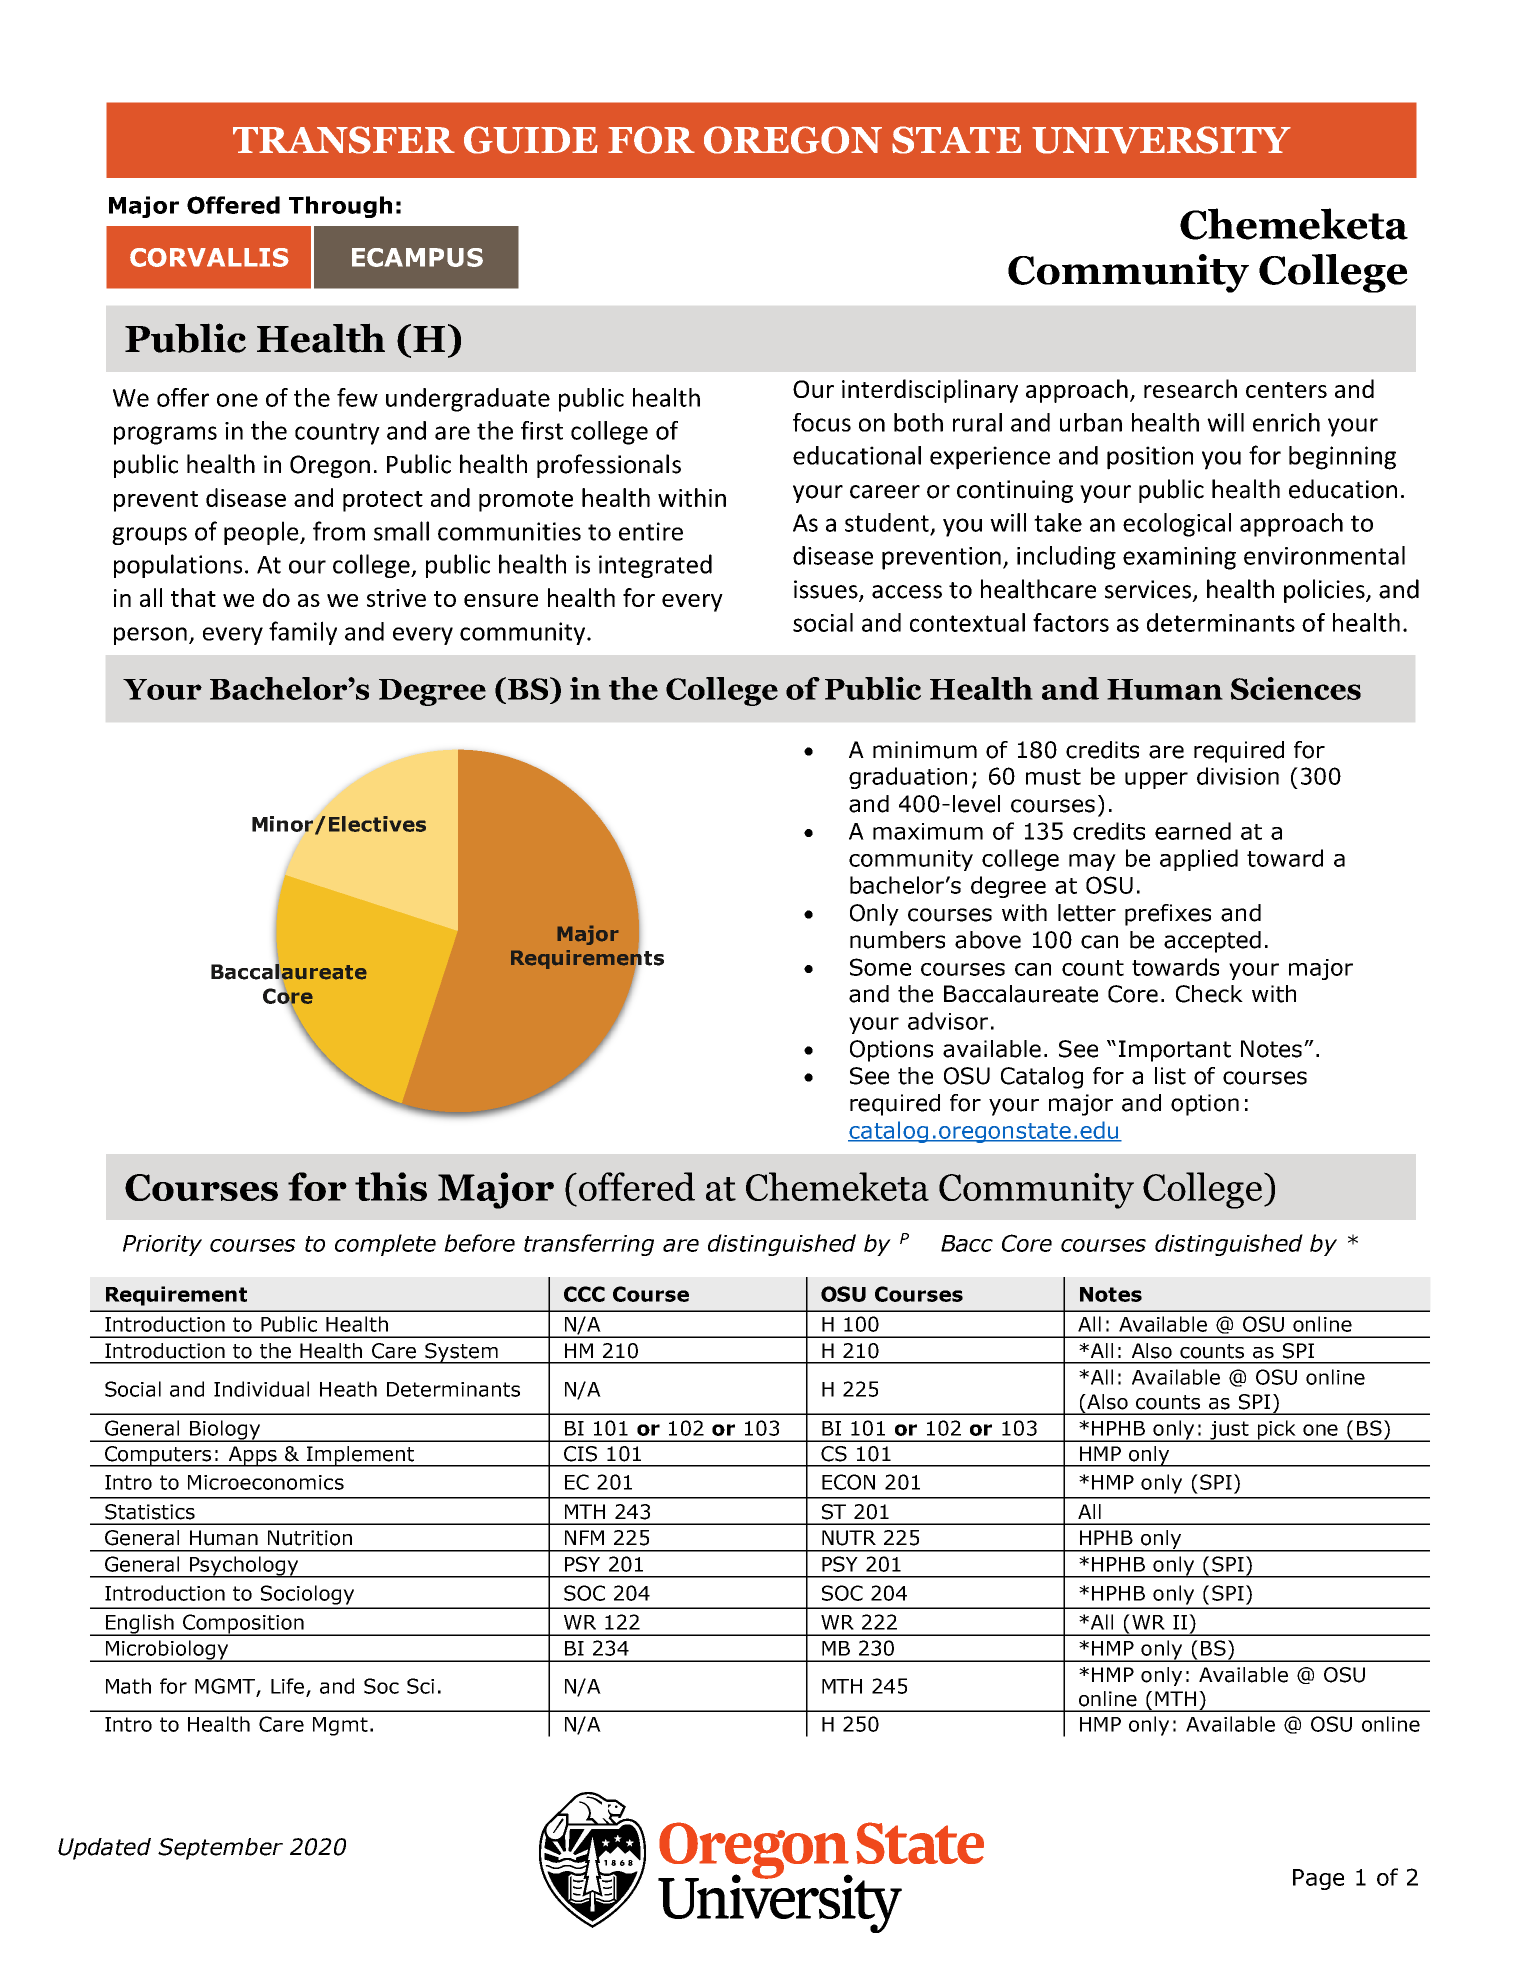 This document has height=1969, width=1522. What do you see at coordinates (531, 140) in the document?
I see `GUIDE` at bounding box center [531, 140].
